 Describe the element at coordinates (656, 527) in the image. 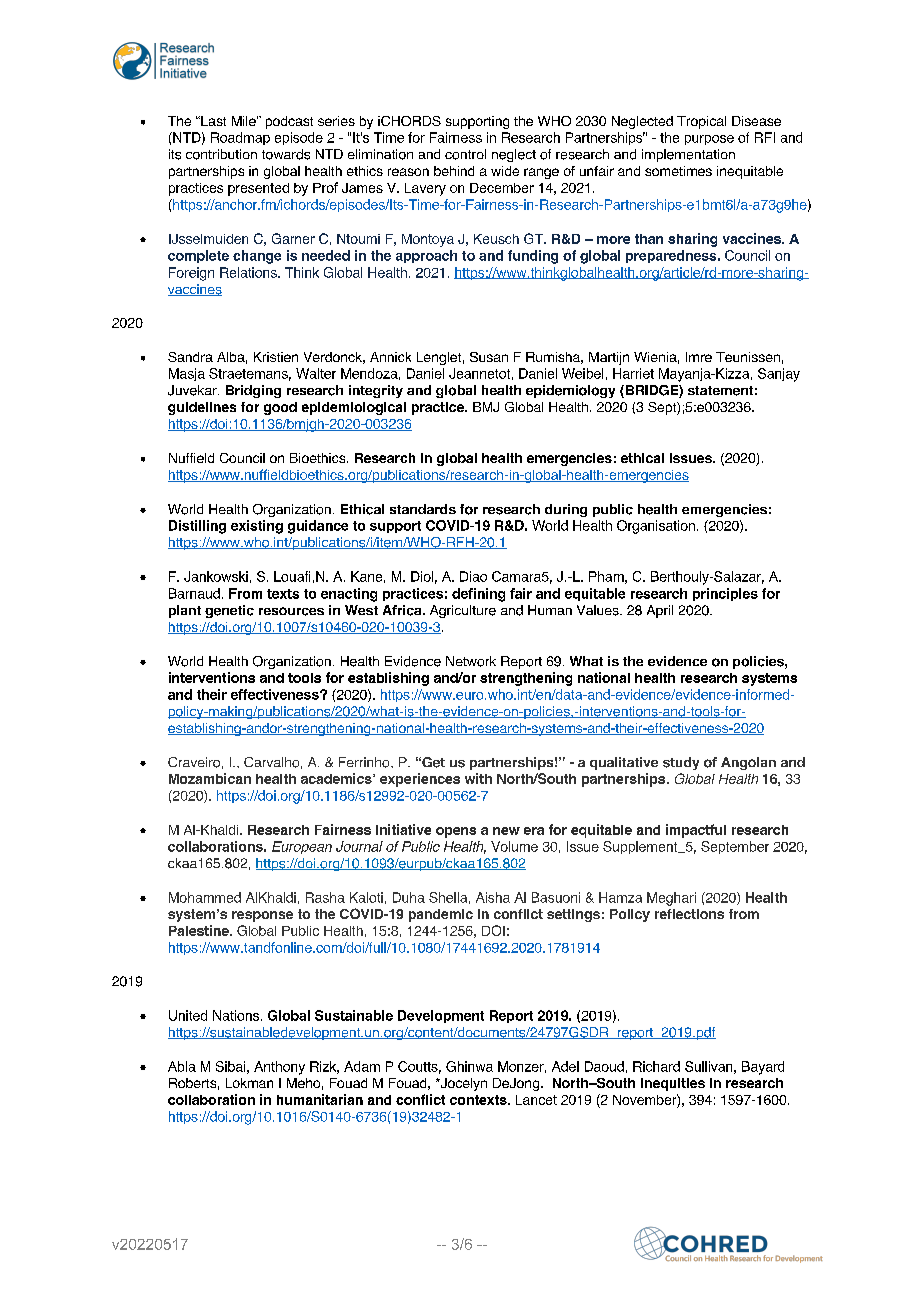

I see `Organisation` at that location.
